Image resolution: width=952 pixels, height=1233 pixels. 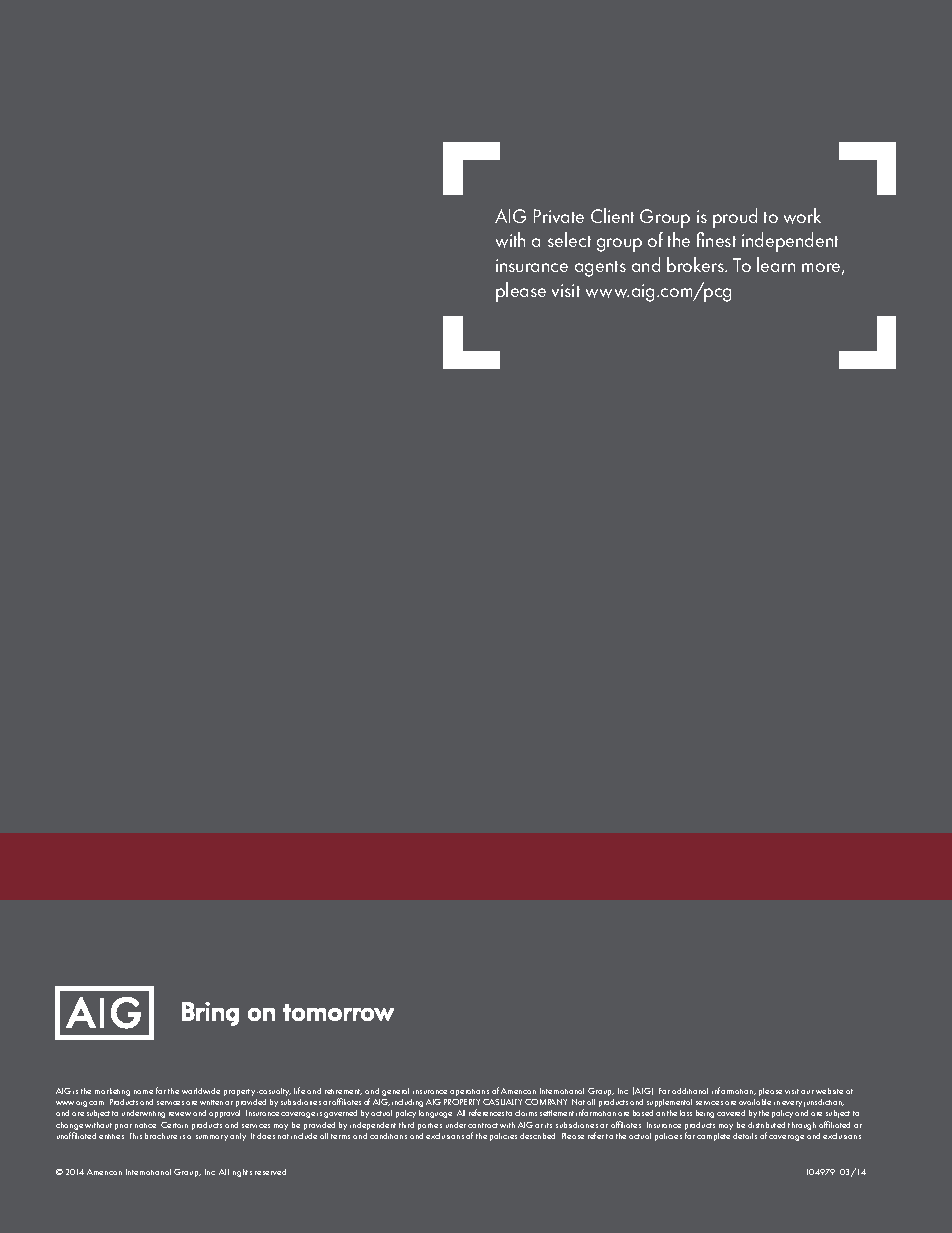 I want to click on finest, so click(x=716, y=239).
